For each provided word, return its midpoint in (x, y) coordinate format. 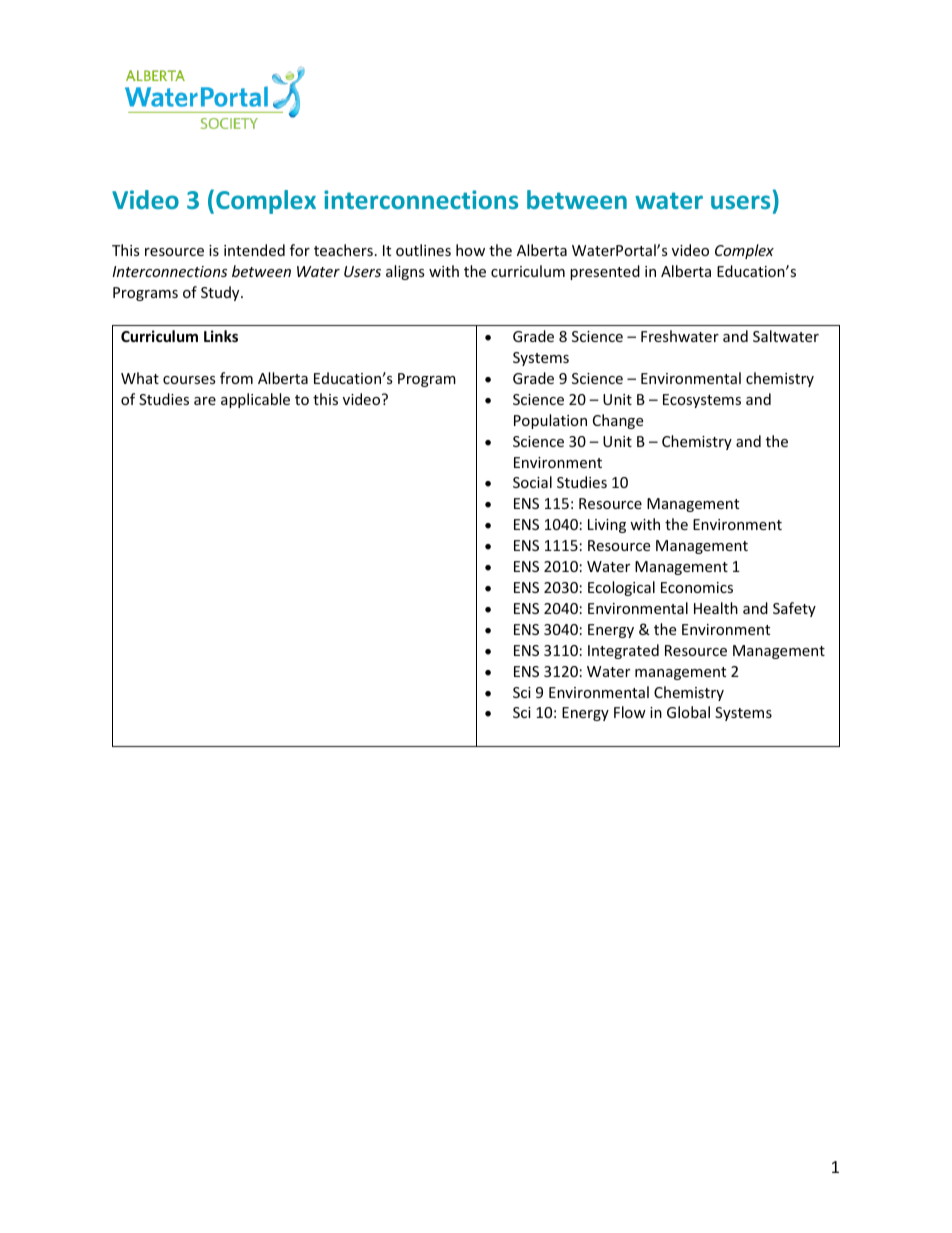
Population (550, 421)
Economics (697, 587)
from (236, 378)
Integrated (623, 651)
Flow (630, 712)
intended (254, 250)
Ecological (621, 588)
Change (618, 421)
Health (716, 608)
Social (532, 482)
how (470, 250)
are (205, 401)
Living (607, 526)
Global (688, 712)
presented (605, 272)
